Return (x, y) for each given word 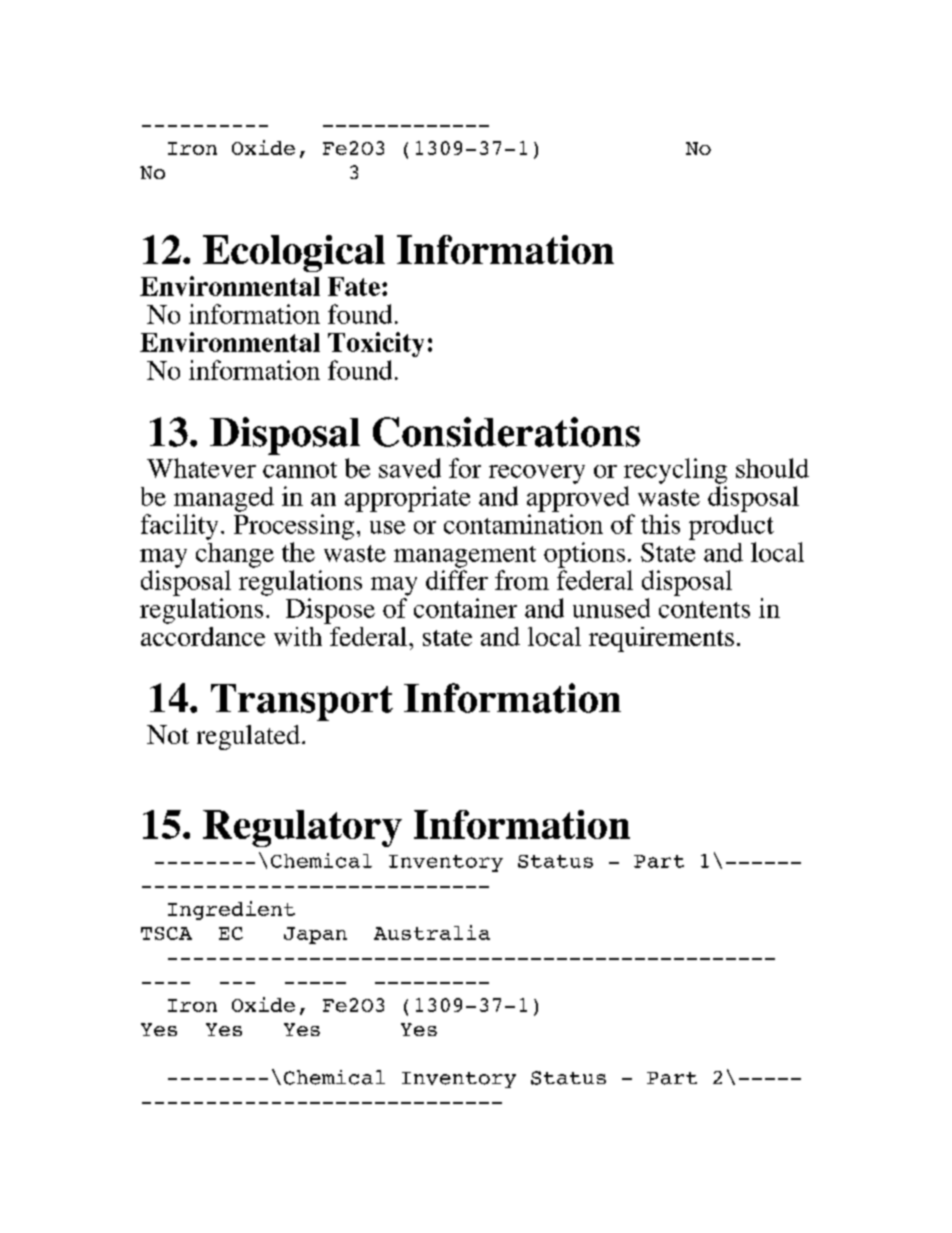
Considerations (506, 432)
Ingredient (231, 910)
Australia (432, 932)
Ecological (294, 253)
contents (704, 609)
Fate (354, 286)
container (465, 608)
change (235, 555)
